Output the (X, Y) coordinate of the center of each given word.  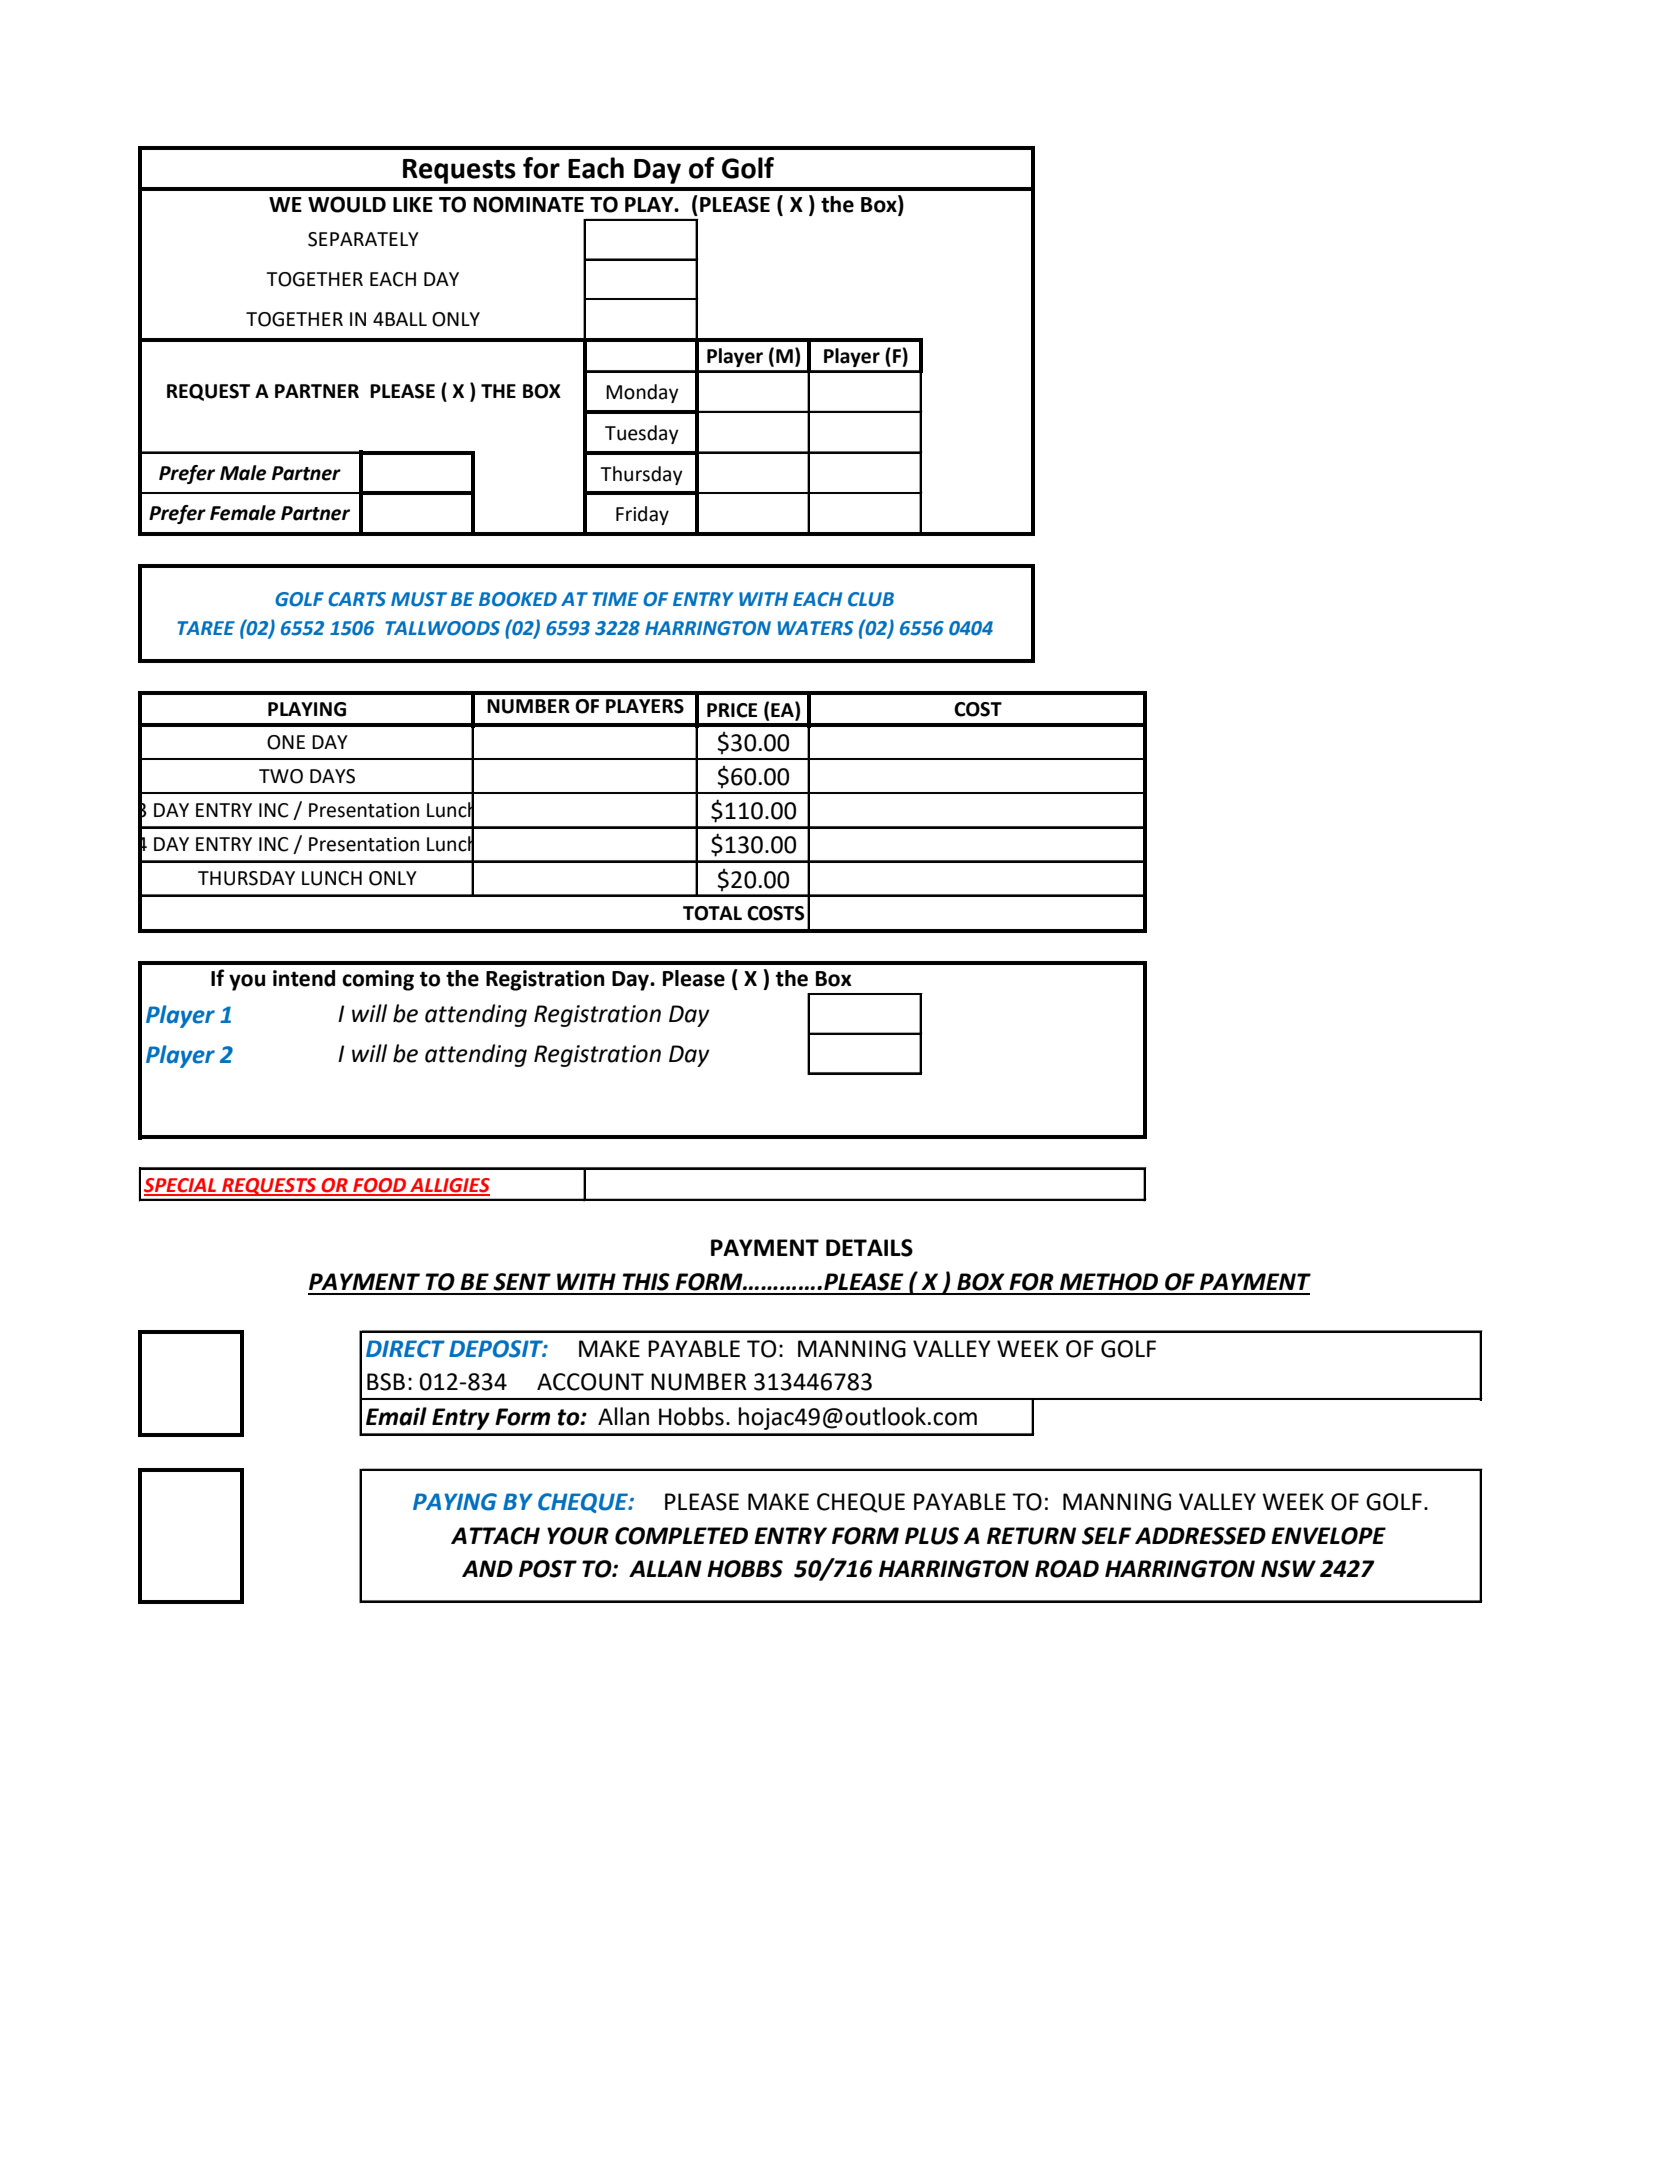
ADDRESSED (1200, 1536)
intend (304, 978)
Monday (642, 393)
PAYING (455, 1502)
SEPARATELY (363, 239)
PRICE (732, 710)
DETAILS (869, 1248)
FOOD (380, 1186)
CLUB (871, 599)
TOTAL (712, 913)
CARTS (357, 599)
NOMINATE (529, 204)
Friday (642, 515)
